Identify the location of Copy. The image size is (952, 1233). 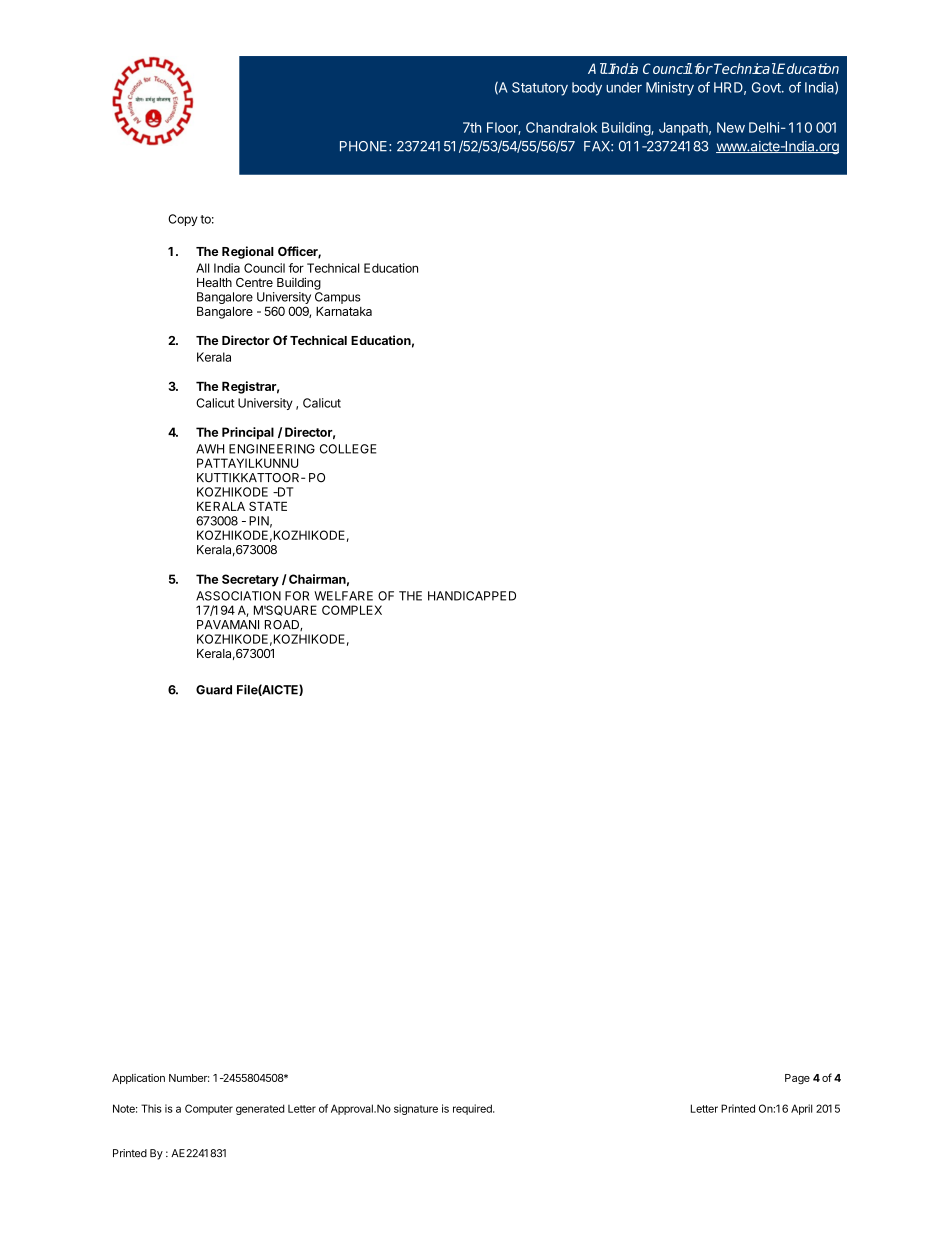
(183, 220).
